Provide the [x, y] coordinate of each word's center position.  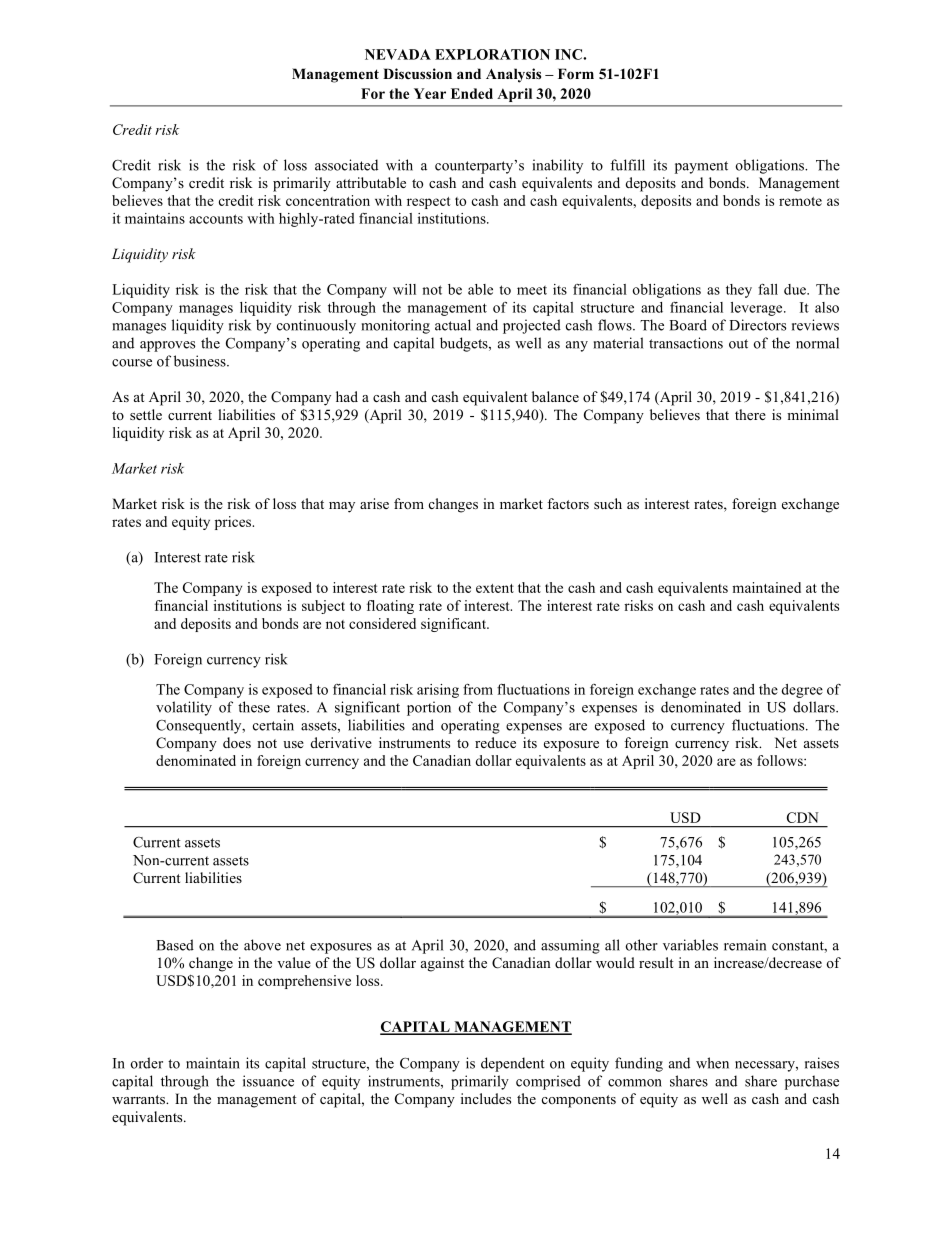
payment [701, 167]
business [201, 361]
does [237, 742]
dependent [513, 1064]
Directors [757, 325]
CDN [803, 817]
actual [453, 325]
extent [495, 588]
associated [346, 165]
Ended [472, 93]
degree [802, 691]
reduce [495, 742]
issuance [268, 1081]
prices [234, 523]
